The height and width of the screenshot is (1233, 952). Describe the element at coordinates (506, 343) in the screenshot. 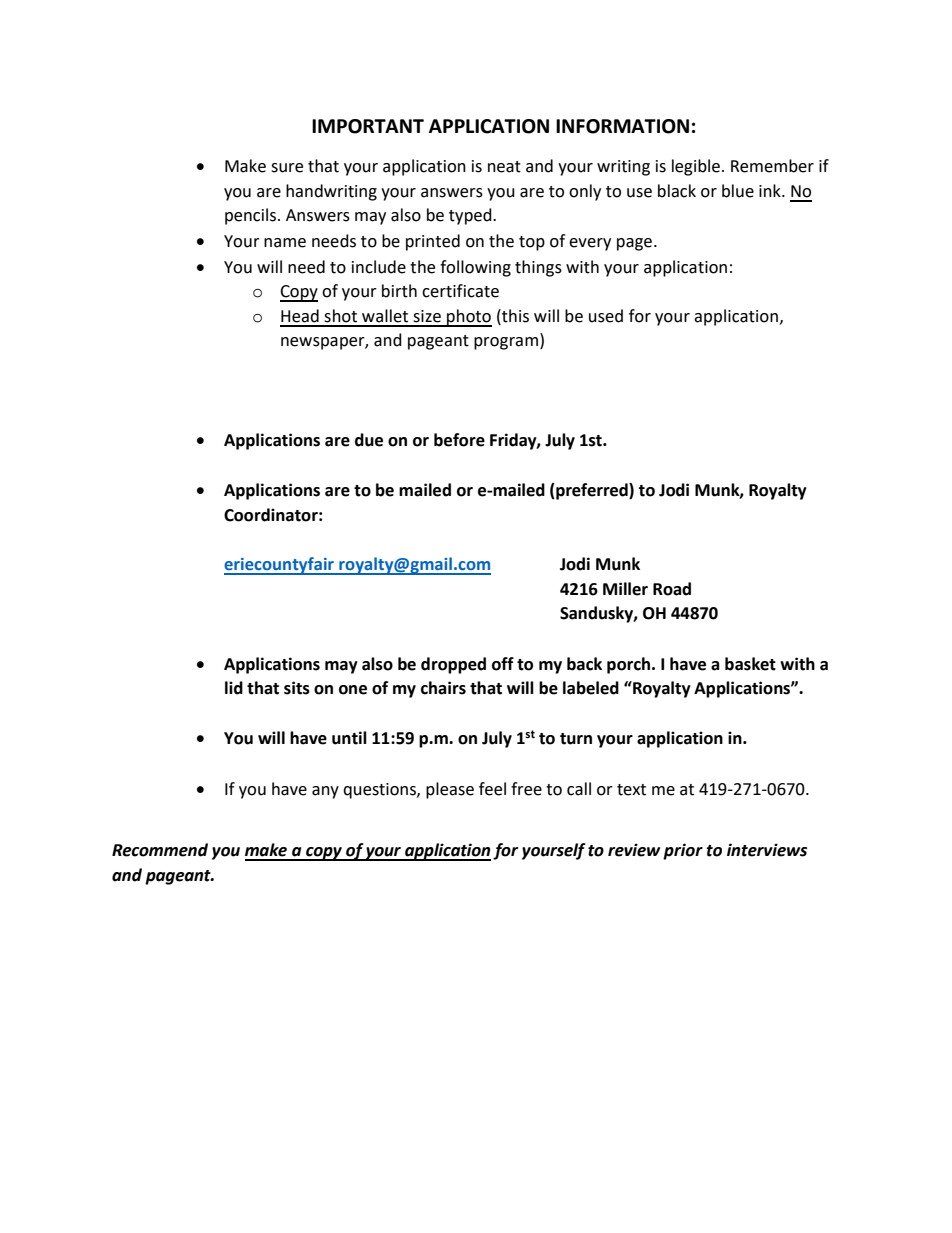

I see `program` at that location.
